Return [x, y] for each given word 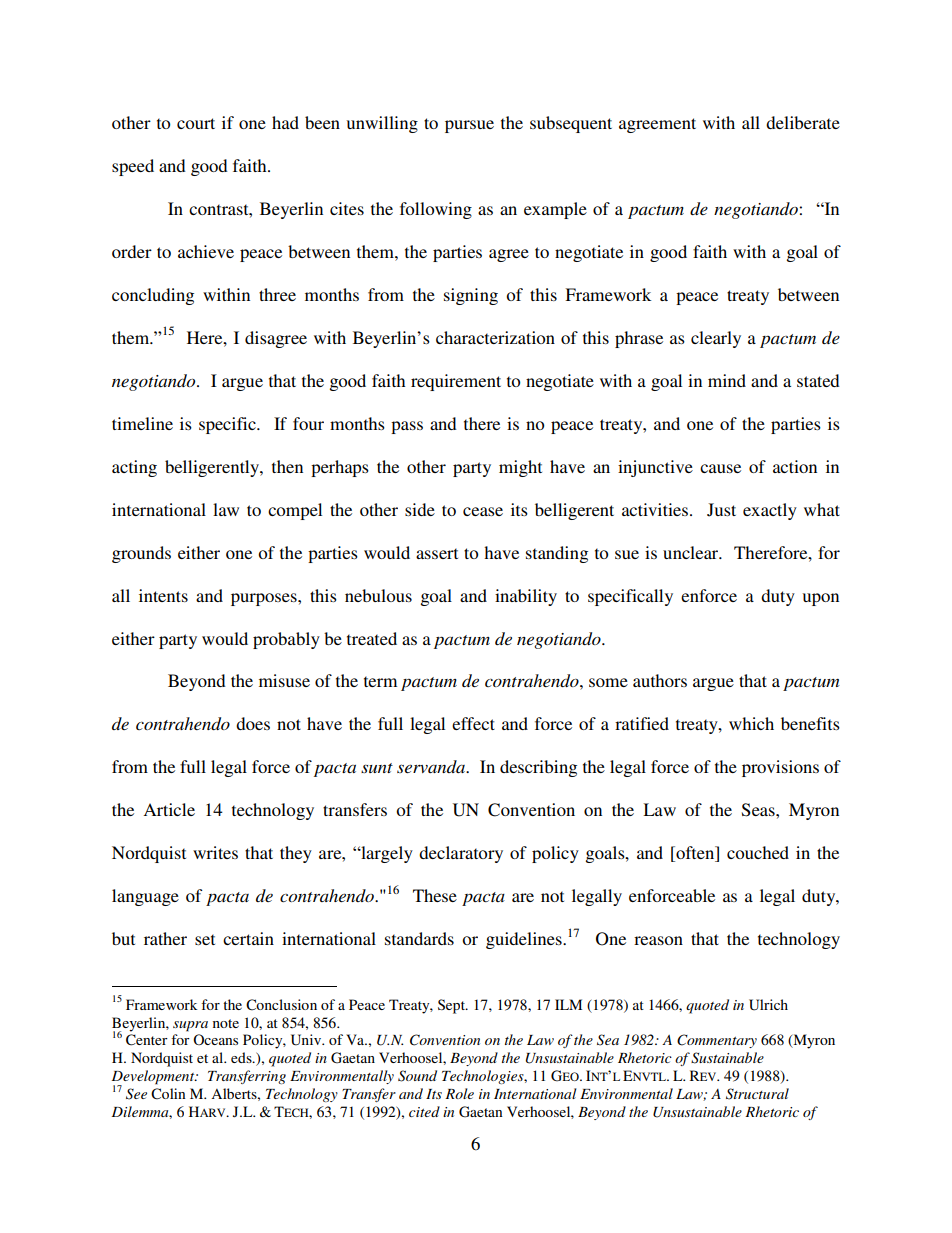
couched [758, 852]
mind [727, 380]
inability [526, 597]
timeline [142, 423]
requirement [456, 382]
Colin [168, 1094]
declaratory [461, 854]
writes [215, 852]
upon [821, 599]
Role [459, 1093]
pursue [469, 126]
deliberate [803, 122]
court [196, 123]
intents [163, 595]
